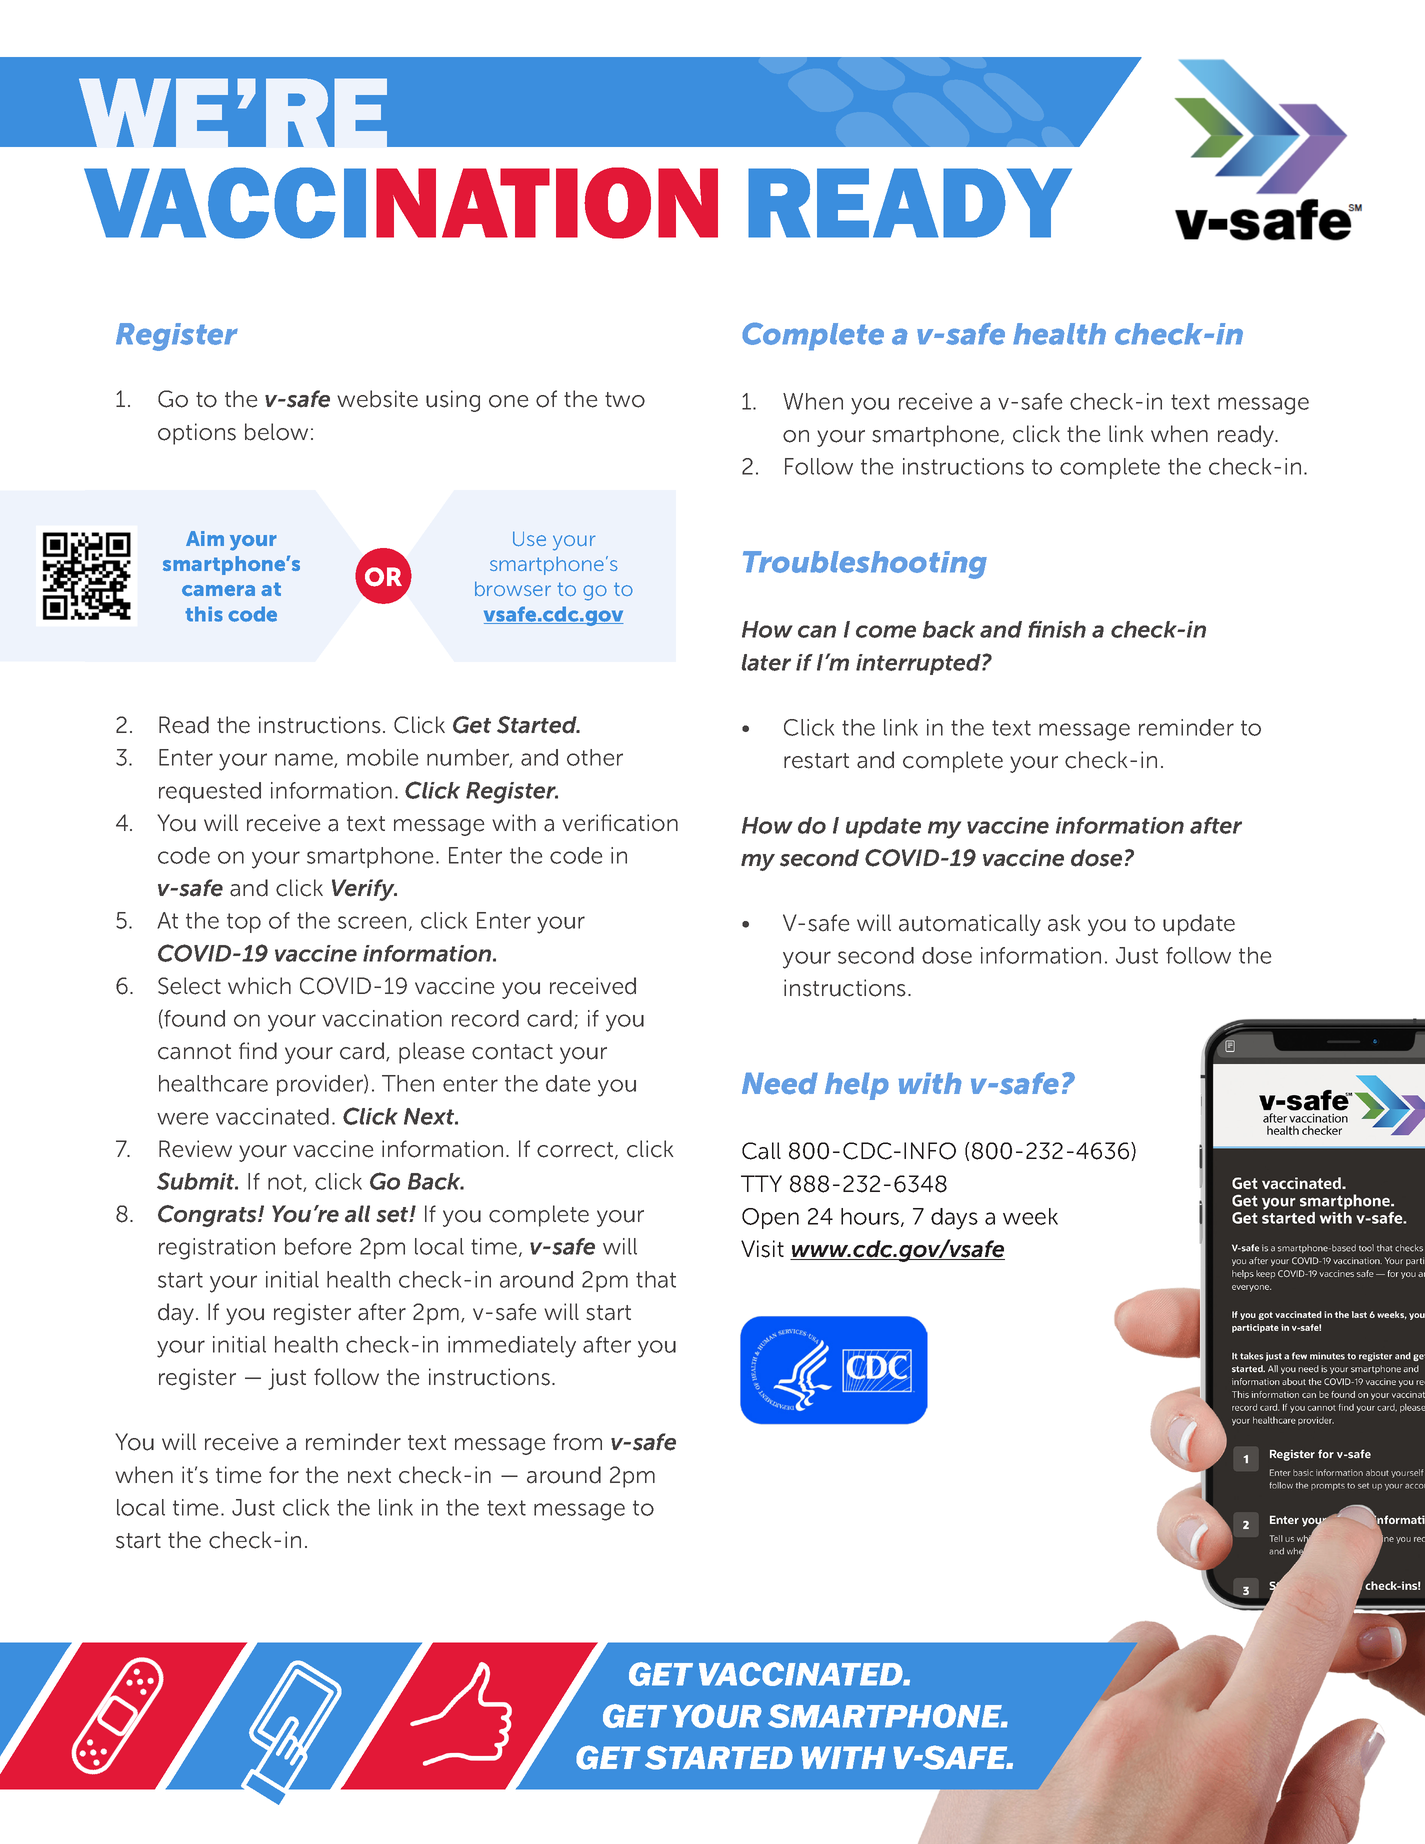  What do you see at coordinates (1064, 923) in the screenshot?
I see `ask` at bounding box center [1064, 923].
